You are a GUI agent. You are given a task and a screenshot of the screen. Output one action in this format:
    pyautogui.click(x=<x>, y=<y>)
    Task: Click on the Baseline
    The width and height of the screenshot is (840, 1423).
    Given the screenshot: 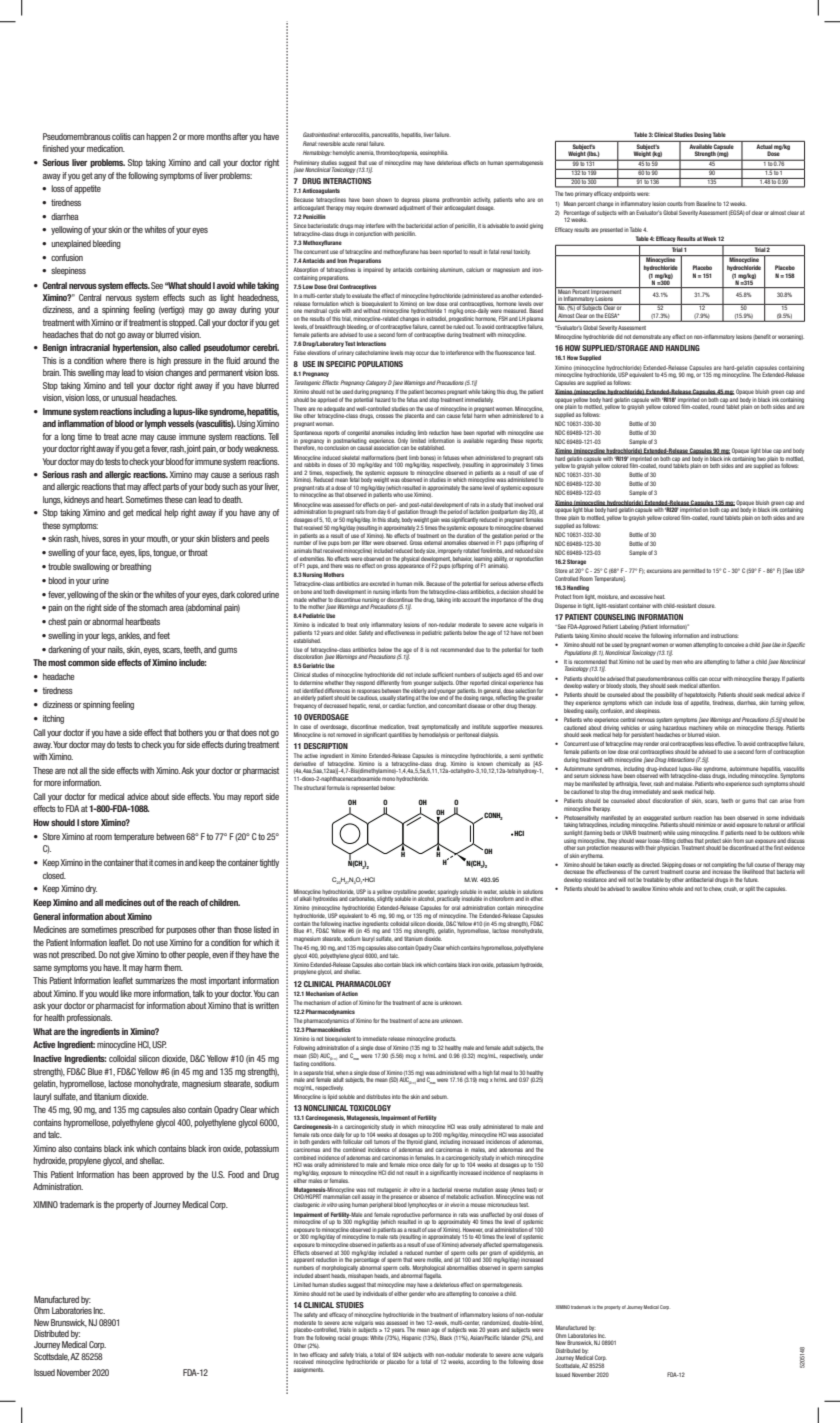 What is the action you would take?
    pyautogui.click(x=706, y=203)
